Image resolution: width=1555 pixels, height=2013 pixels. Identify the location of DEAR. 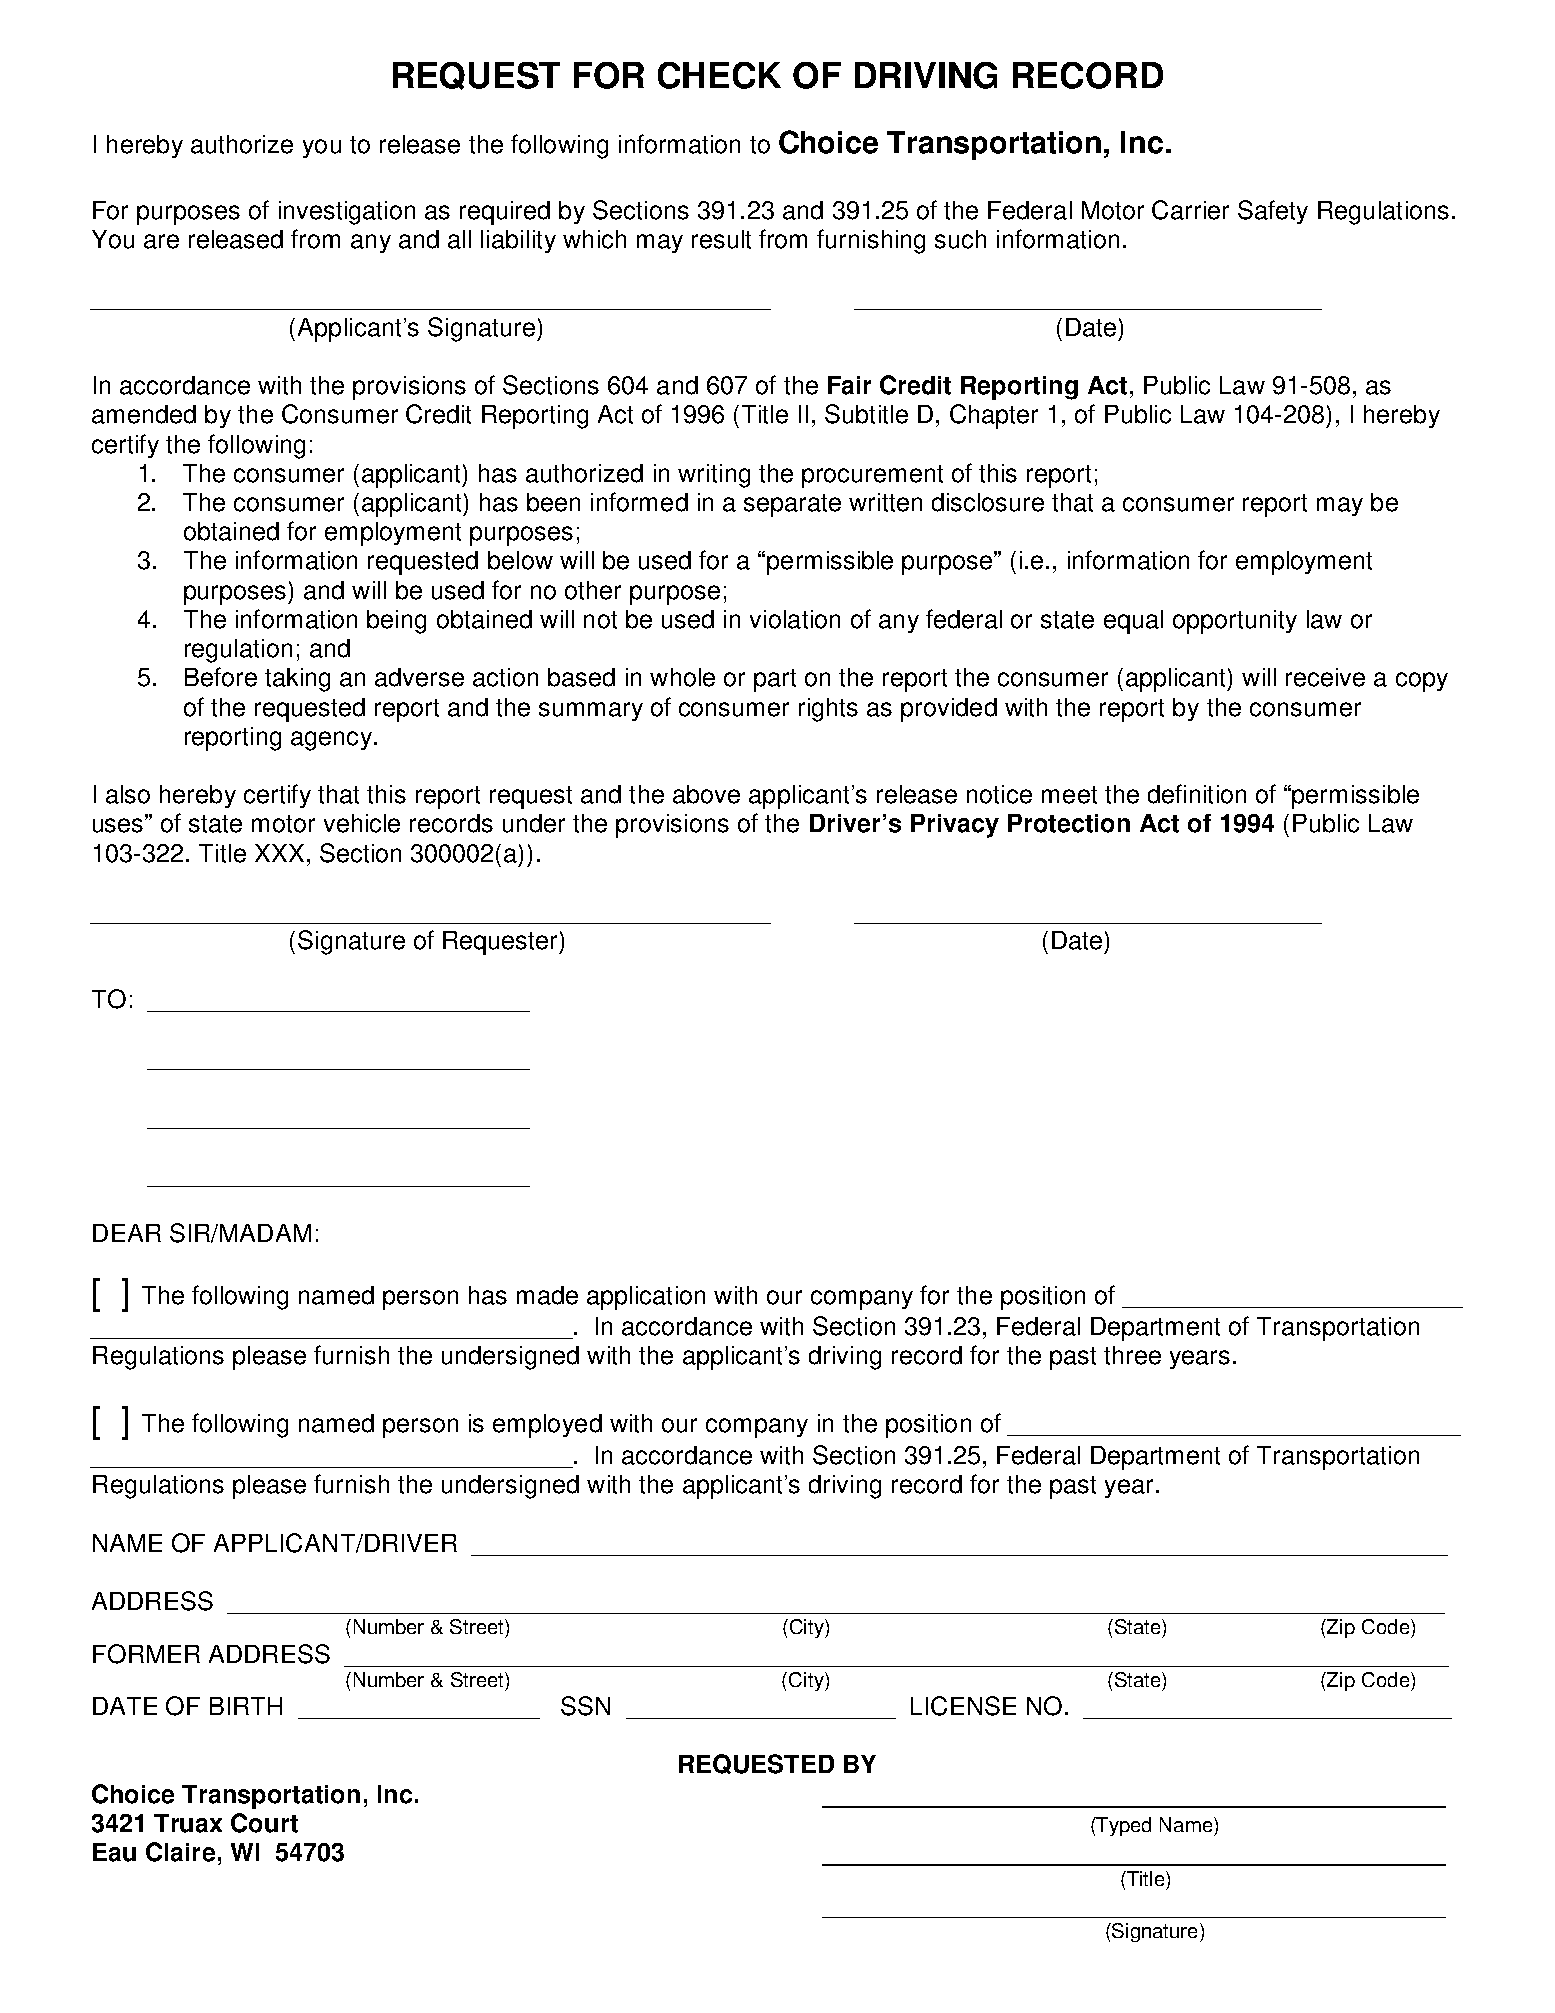
(127, 1233).
